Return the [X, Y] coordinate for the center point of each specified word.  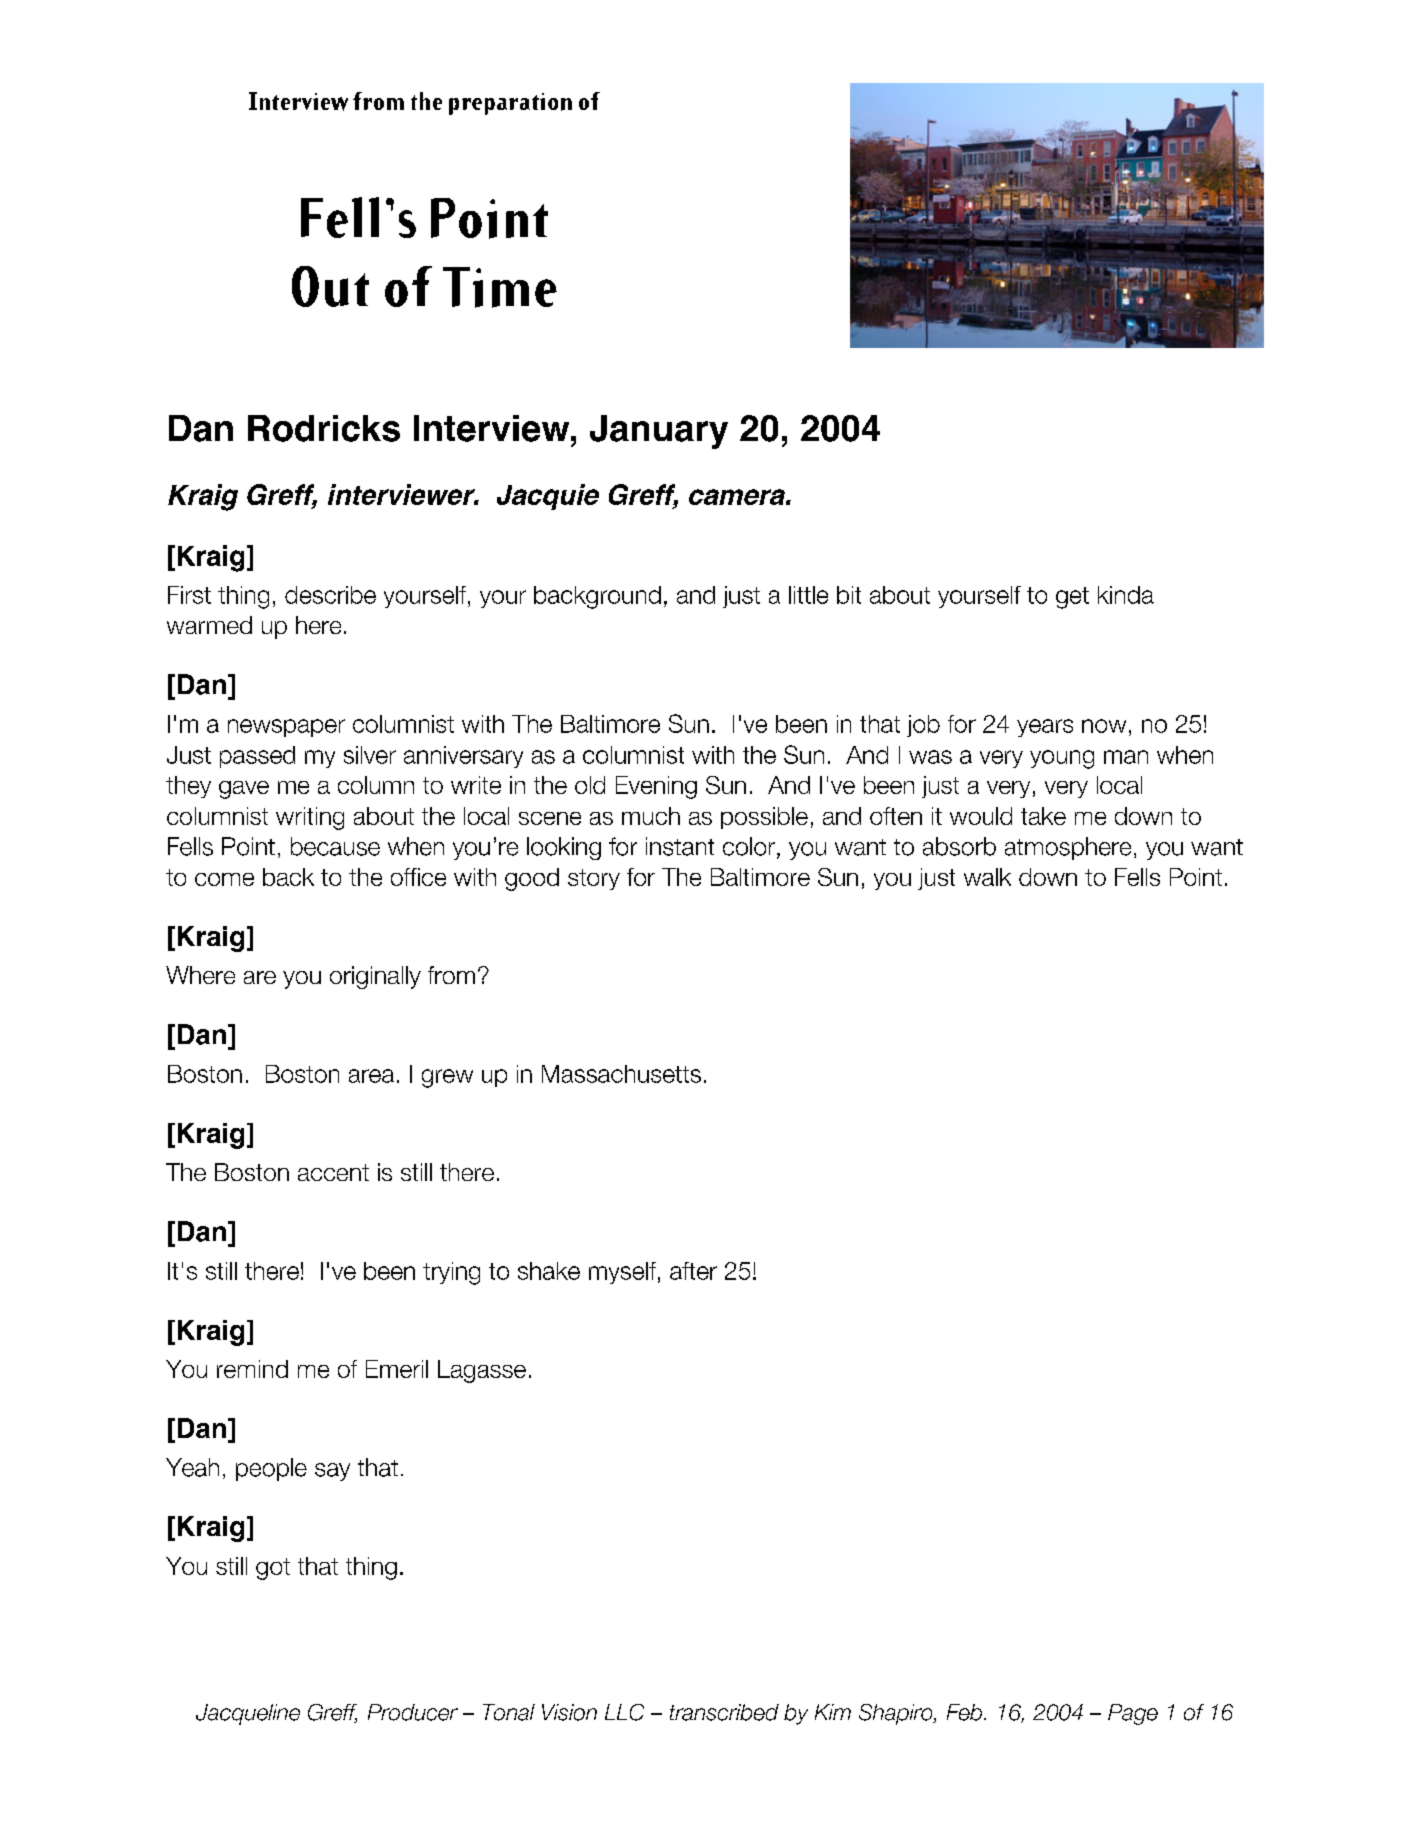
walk [987, 877]
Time [500, 287]
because [335, 846]
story [594, 879]
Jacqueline [248, 1714]
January [659, 432]
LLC [624, 1712]
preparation [510, 104]
